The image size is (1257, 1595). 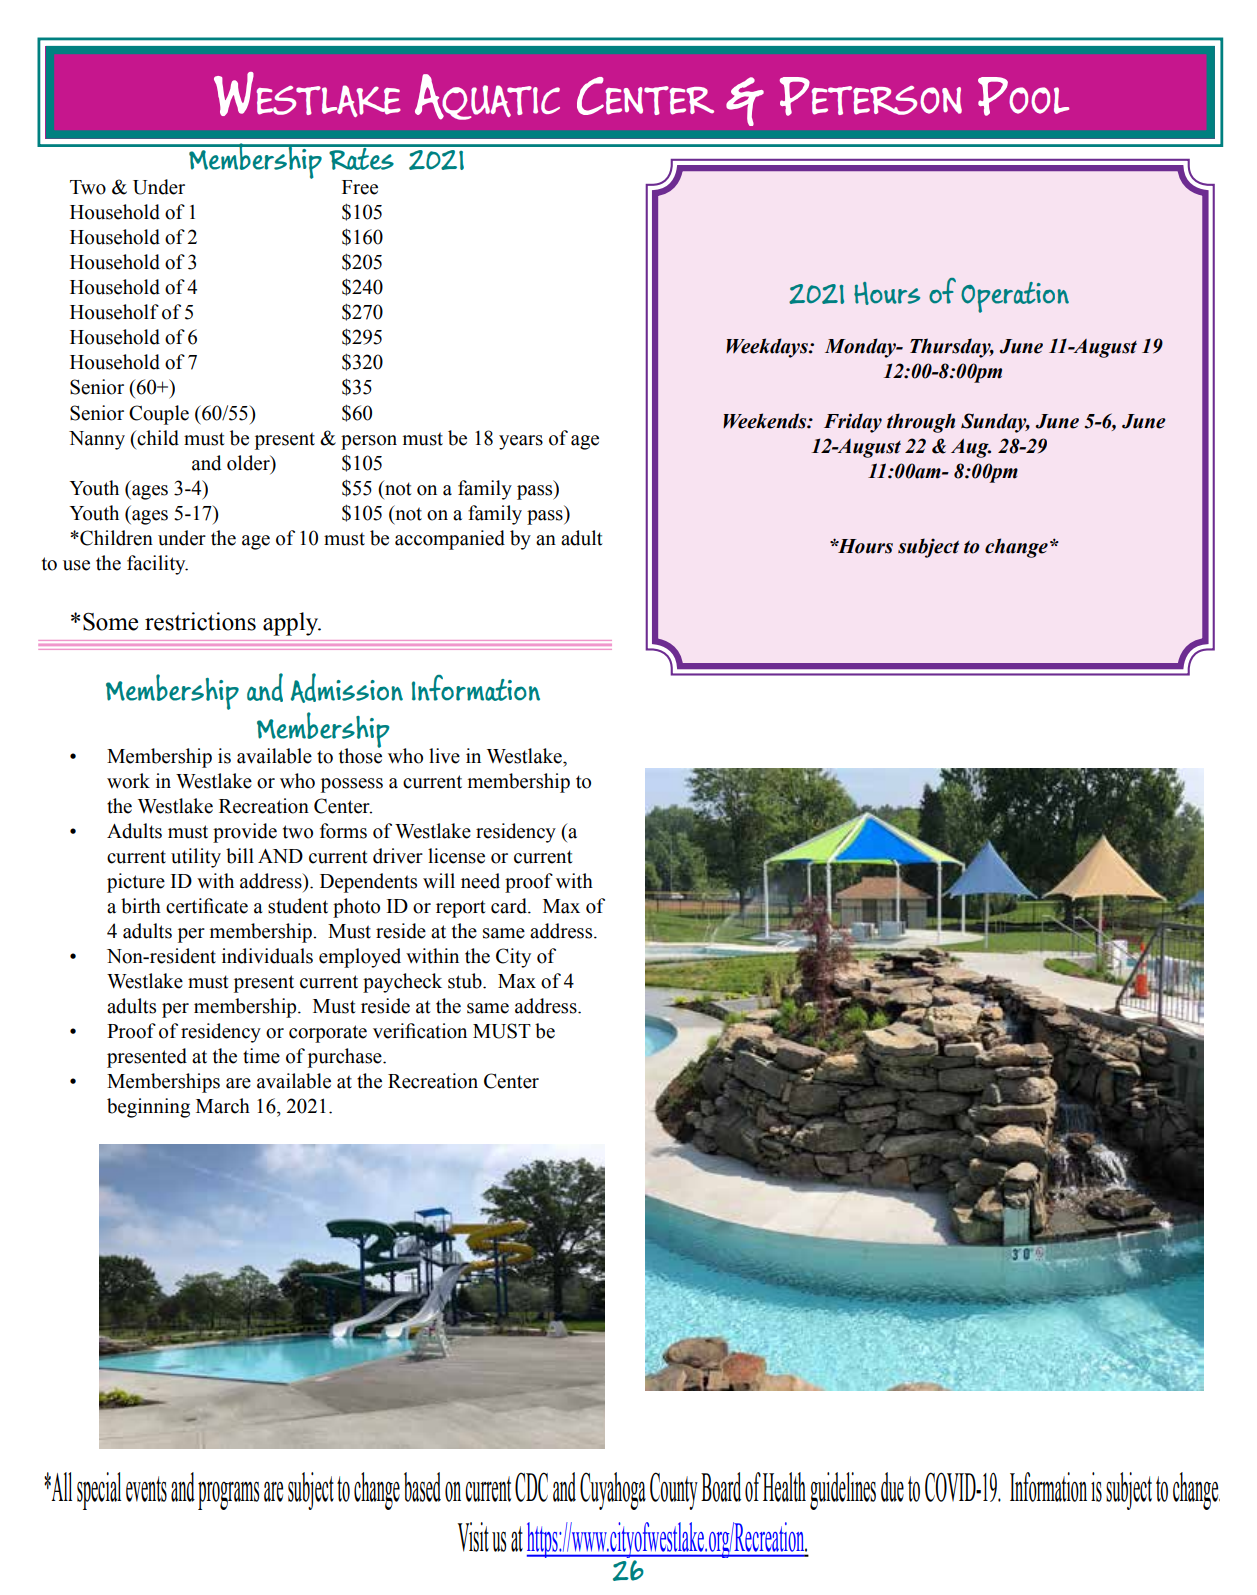 What do you see at coordinates (228, 1495) in the image?
I see `programs` at bounding box center [228, 1495].
